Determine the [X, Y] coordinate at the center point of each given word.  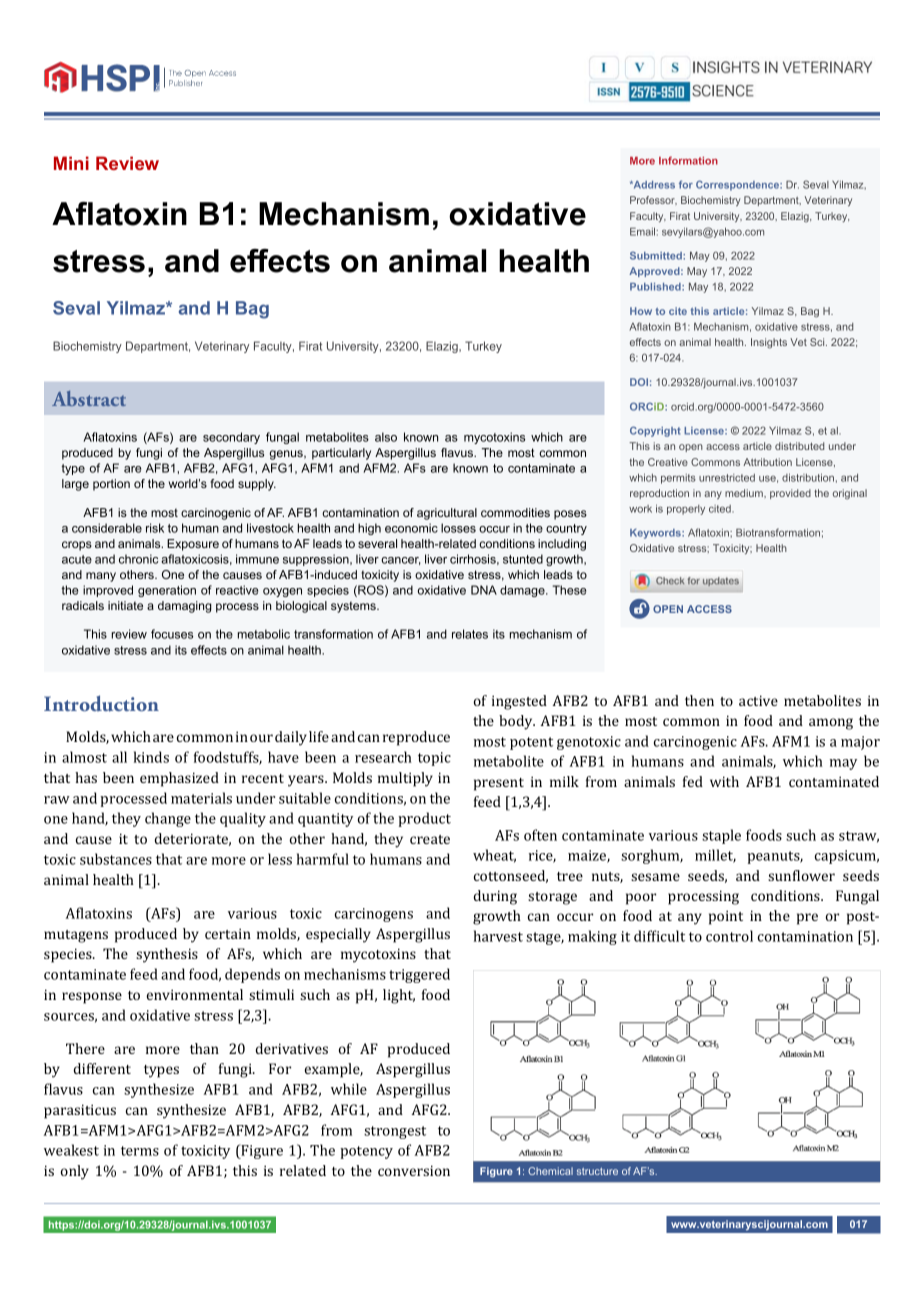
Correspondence [738, 185]
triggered [419, 975]
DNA [484, 590]
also [386, 437]
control [729, 936]
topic [434, 759]
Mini [71, 163]
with [724, 781]
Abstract [89, 398]
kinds [151, 757]
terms [140, 1151]
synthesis [167, 955]
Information [688, 160]
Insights [769, 343]
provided [790, 494]
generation [167, 591]
